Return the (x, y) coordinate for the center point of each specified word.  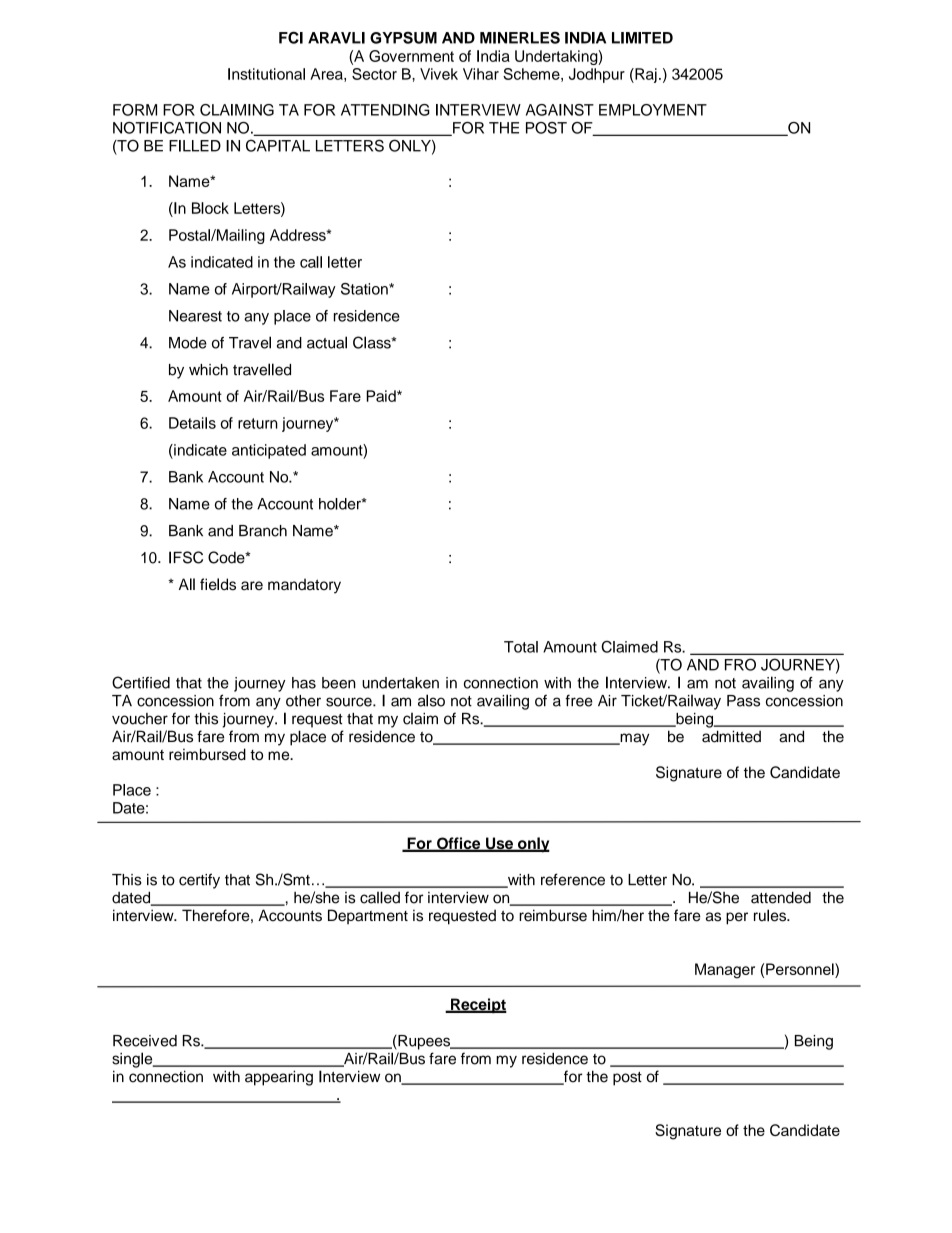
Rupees (424, 1042)
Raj (645, 75)
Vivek (439, 74)
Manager (725, 971)
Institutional (266, 74)
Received (145, 1041)
